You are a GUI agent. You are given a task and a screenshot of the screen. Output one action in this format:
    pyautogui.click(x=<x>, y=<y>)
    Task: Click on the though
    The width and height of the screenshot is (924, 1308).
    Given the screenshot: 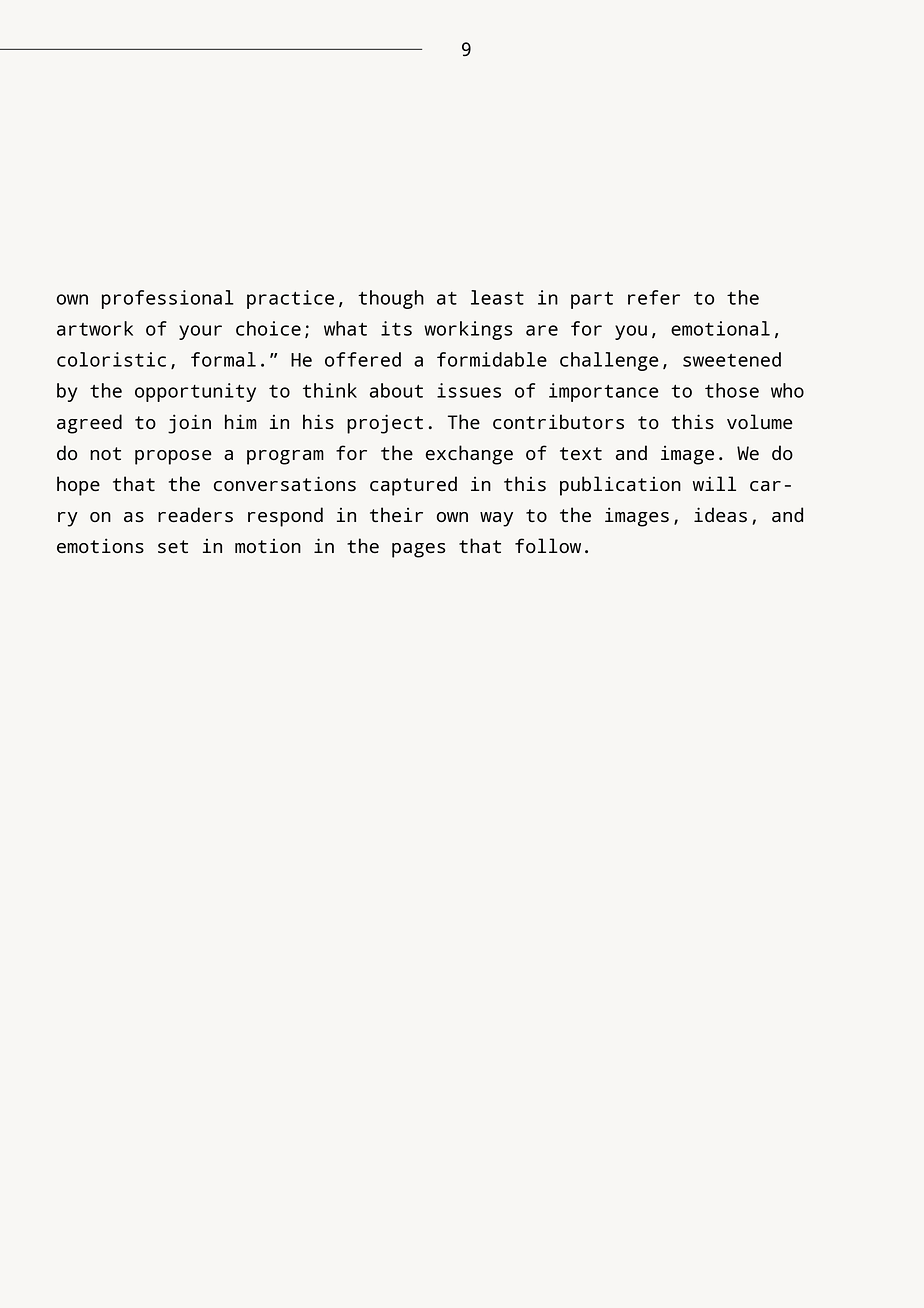 What is the action you would take?
    pyautogui.click(x=391, y=299)
